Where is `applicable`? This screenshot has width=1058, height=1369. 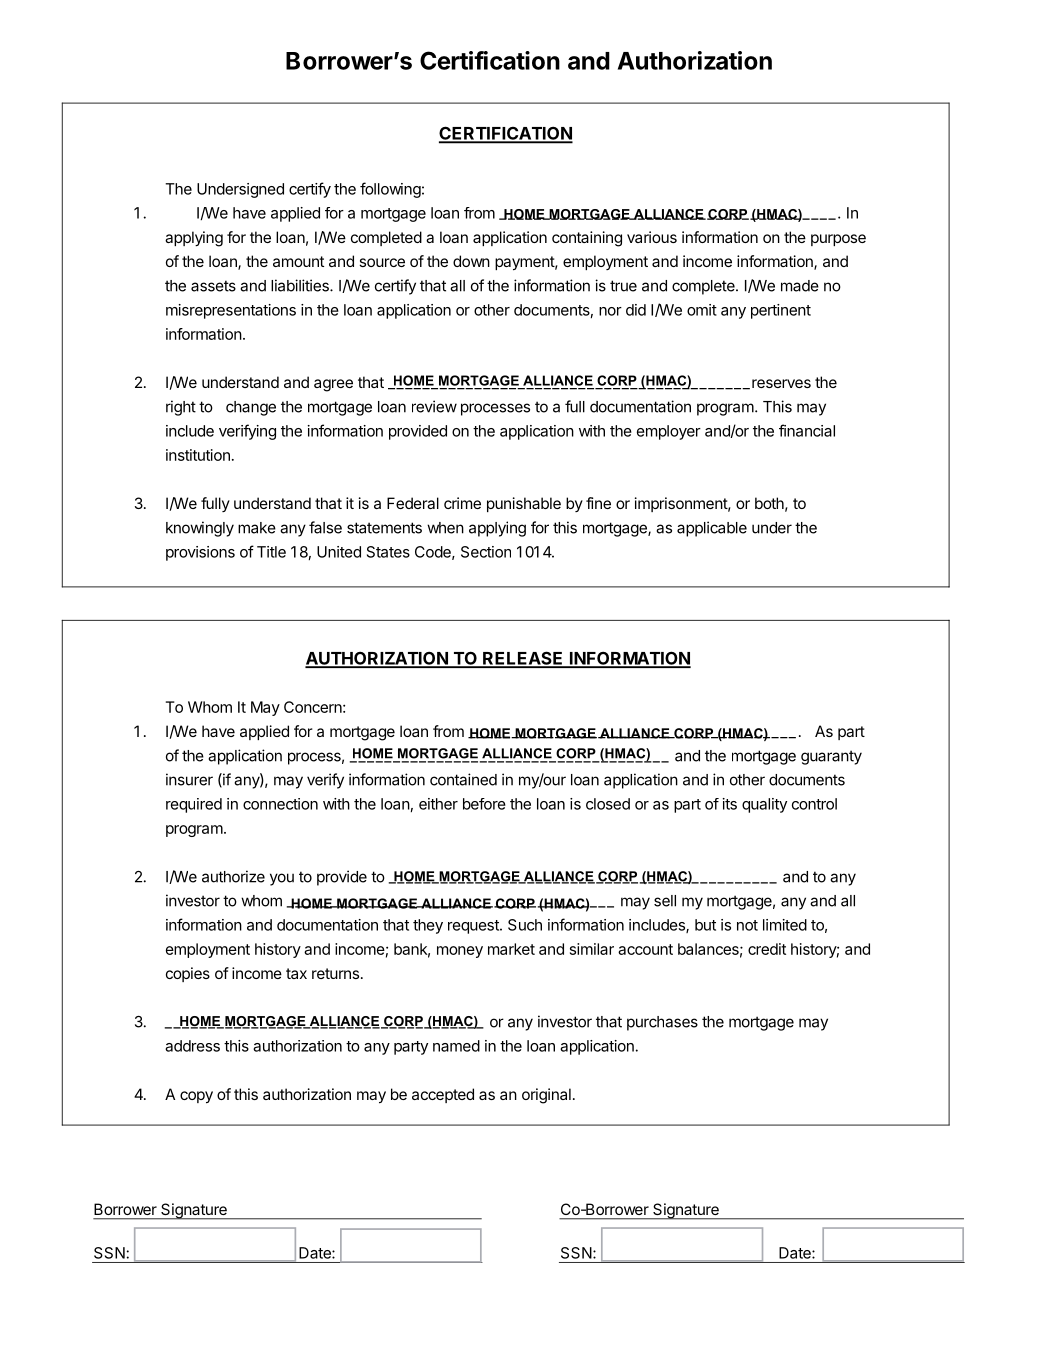 applicable is located at coordinates (712, 529).
